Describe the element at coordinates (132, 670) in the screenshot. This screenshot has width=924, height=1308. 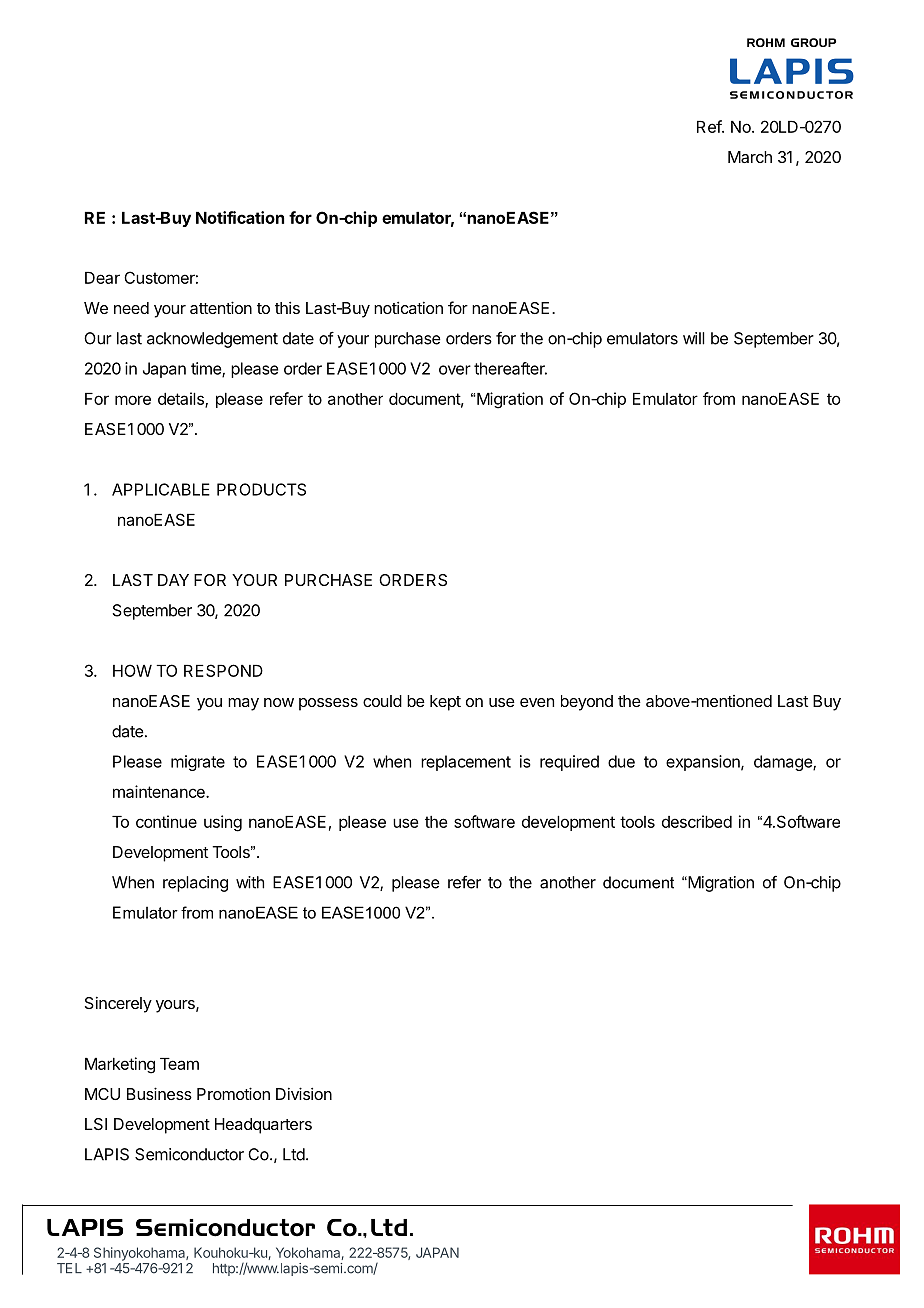
I see `HOW` at that location.
